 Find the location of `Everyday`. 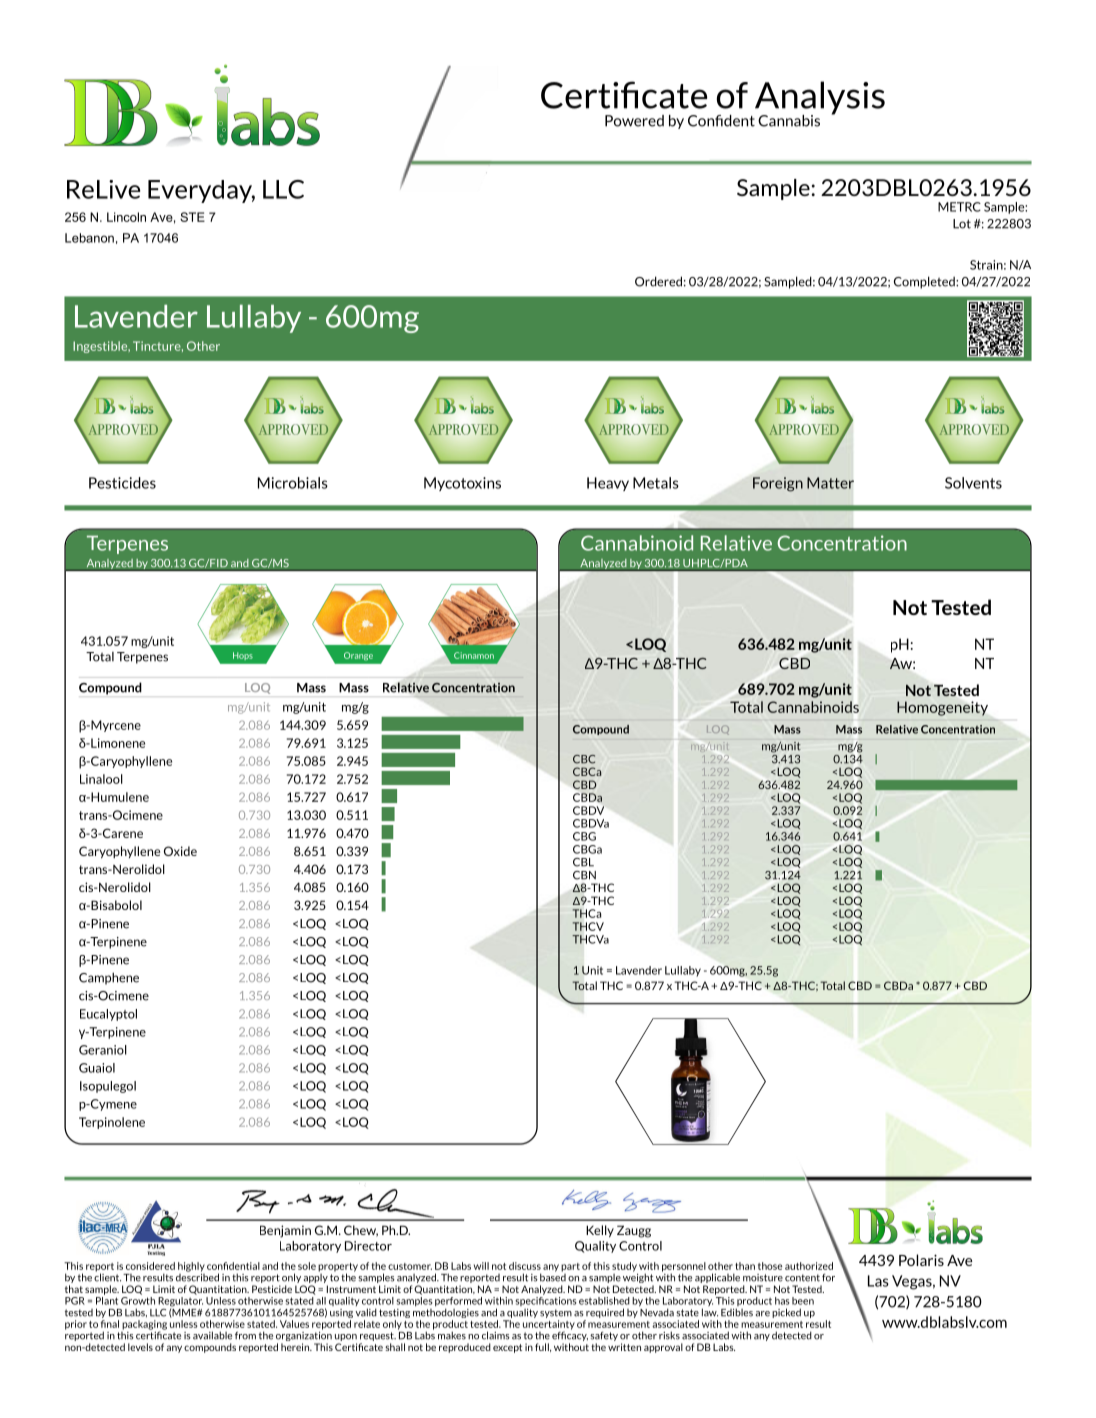

Everyday is located at coordinates (201, 191).
